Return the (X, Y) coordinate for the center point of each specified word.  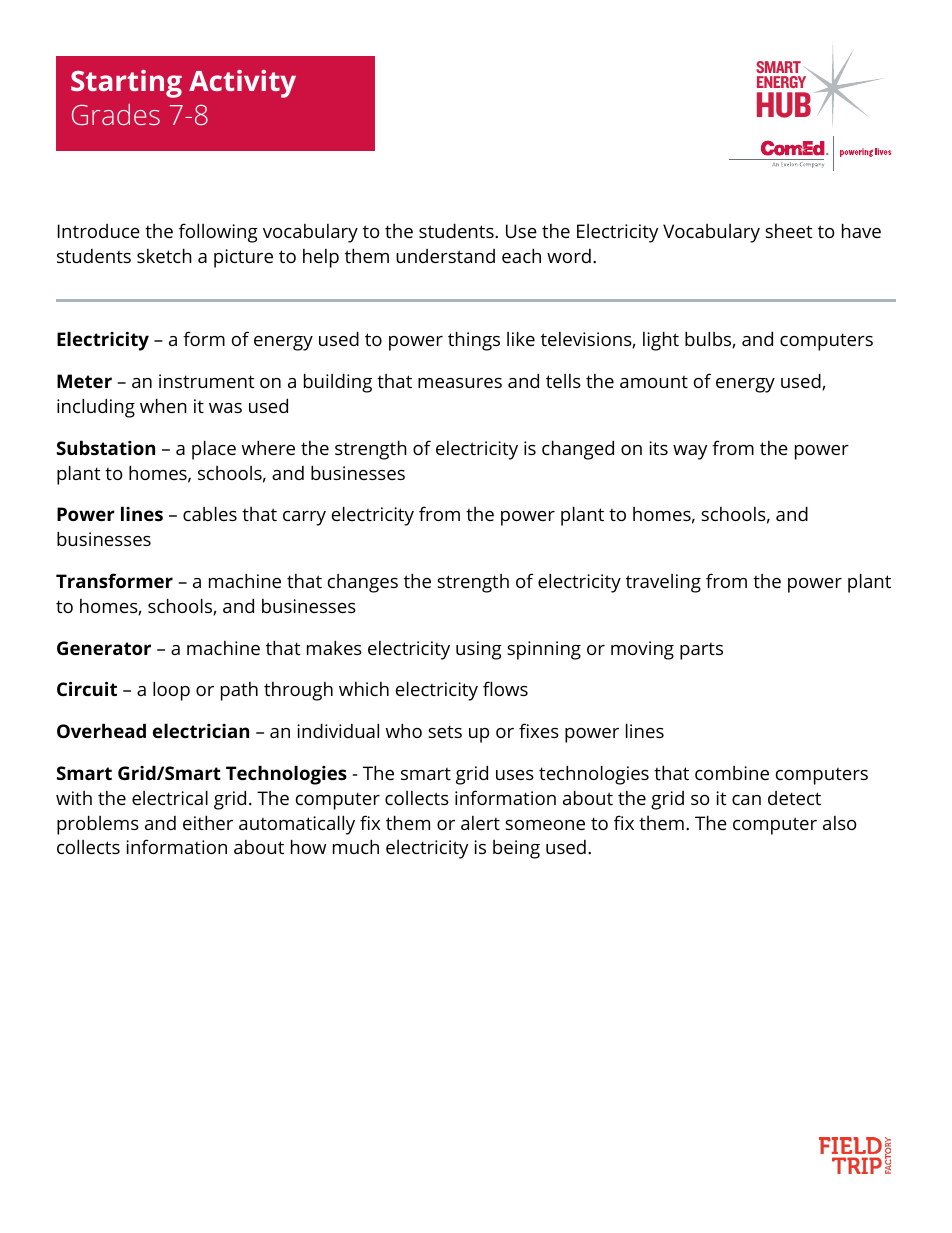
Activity (242, 84)
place (214, 450)
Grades (116, 114)
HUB (784, 105)
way (690, 452)
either (208, 822)
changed (578, 450)
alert (480, 823)
